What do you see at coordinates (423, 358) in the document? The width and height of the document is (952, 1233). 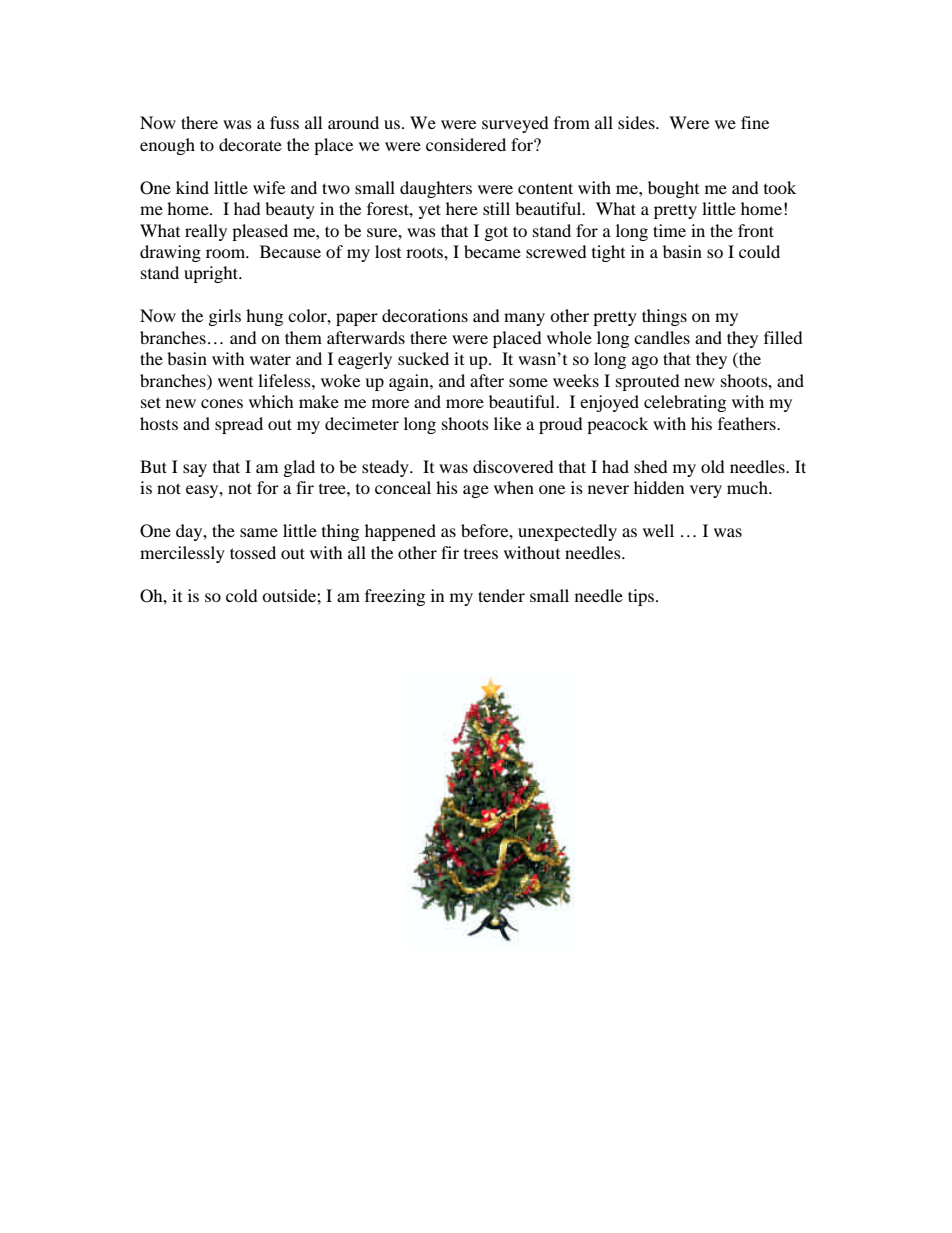 I see `sucked` at bounding box center [423, 358].
